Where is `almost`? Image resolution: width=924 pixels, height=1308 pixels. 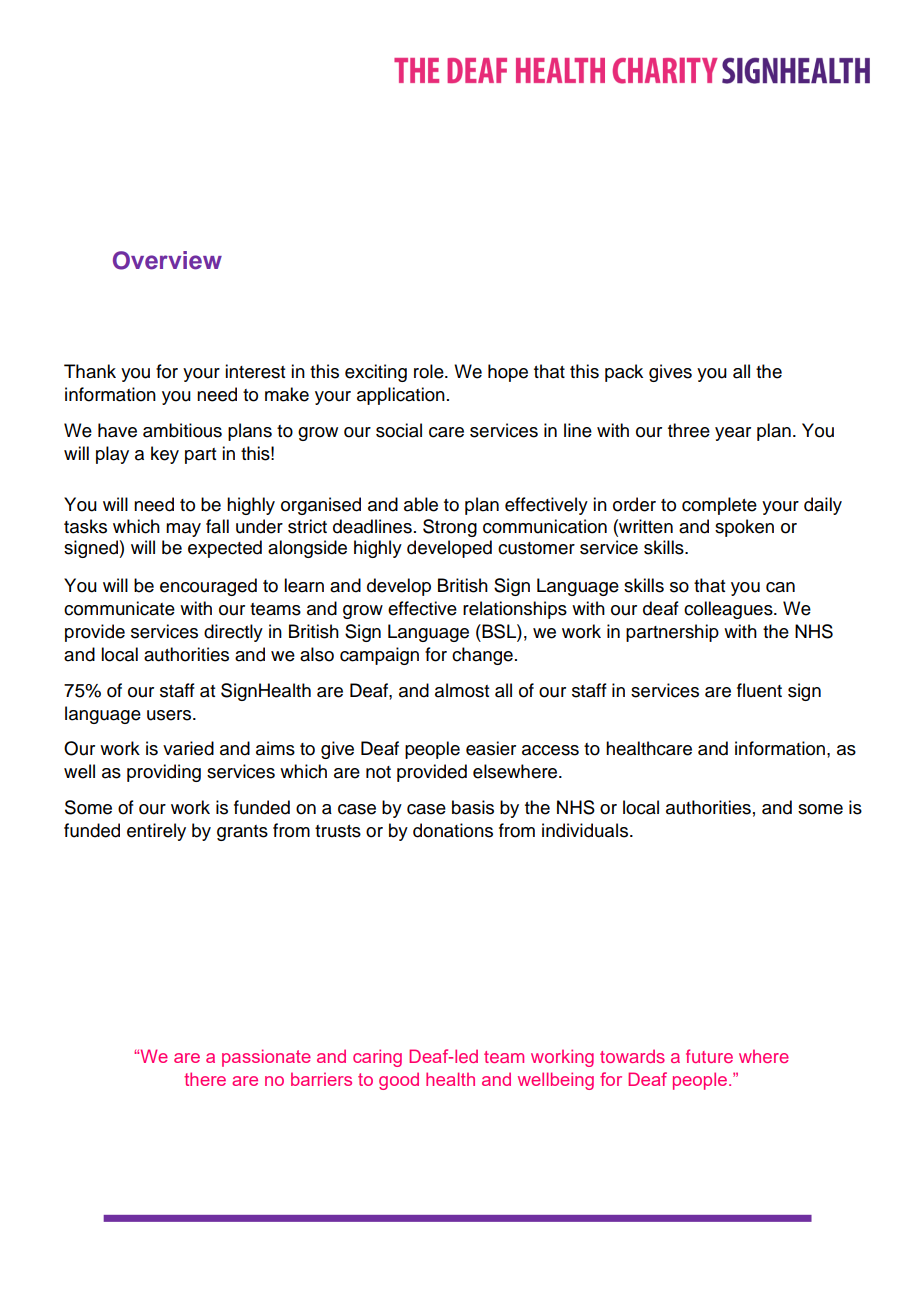
almost is located at coordinates (462, 690).
